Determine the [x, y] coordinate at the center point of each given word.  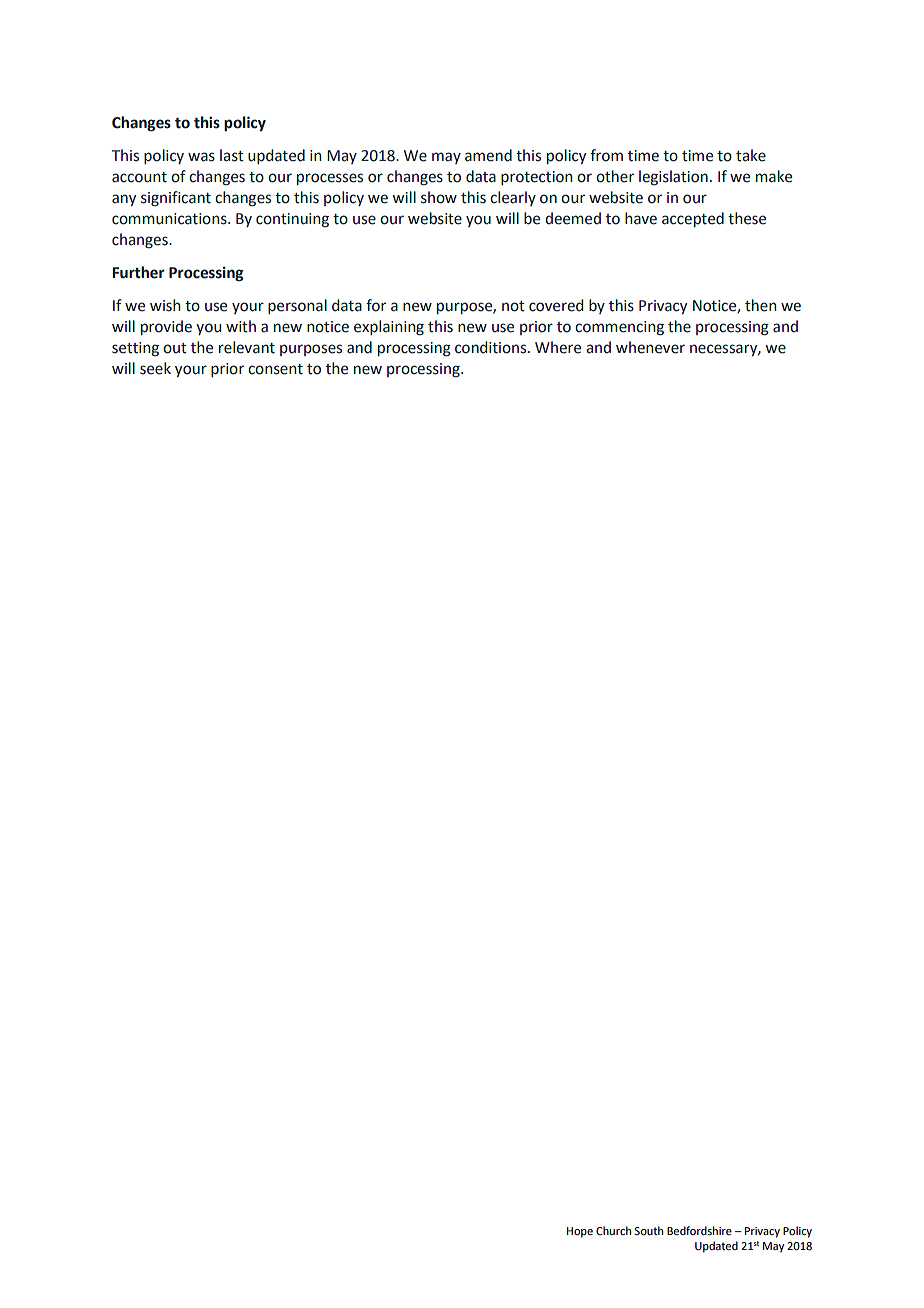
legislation [673, 178]
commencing [619, 328]
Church [613, 1230]
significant [176, 199]
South [648, 1230]
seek [155, 368]
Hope [580, 1232]
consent [275, 369]
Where [558, 347]
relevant [247, 347]
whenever [650, 347]
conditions [492, 347]
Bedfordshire [699, 1230]
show [439, 197]
